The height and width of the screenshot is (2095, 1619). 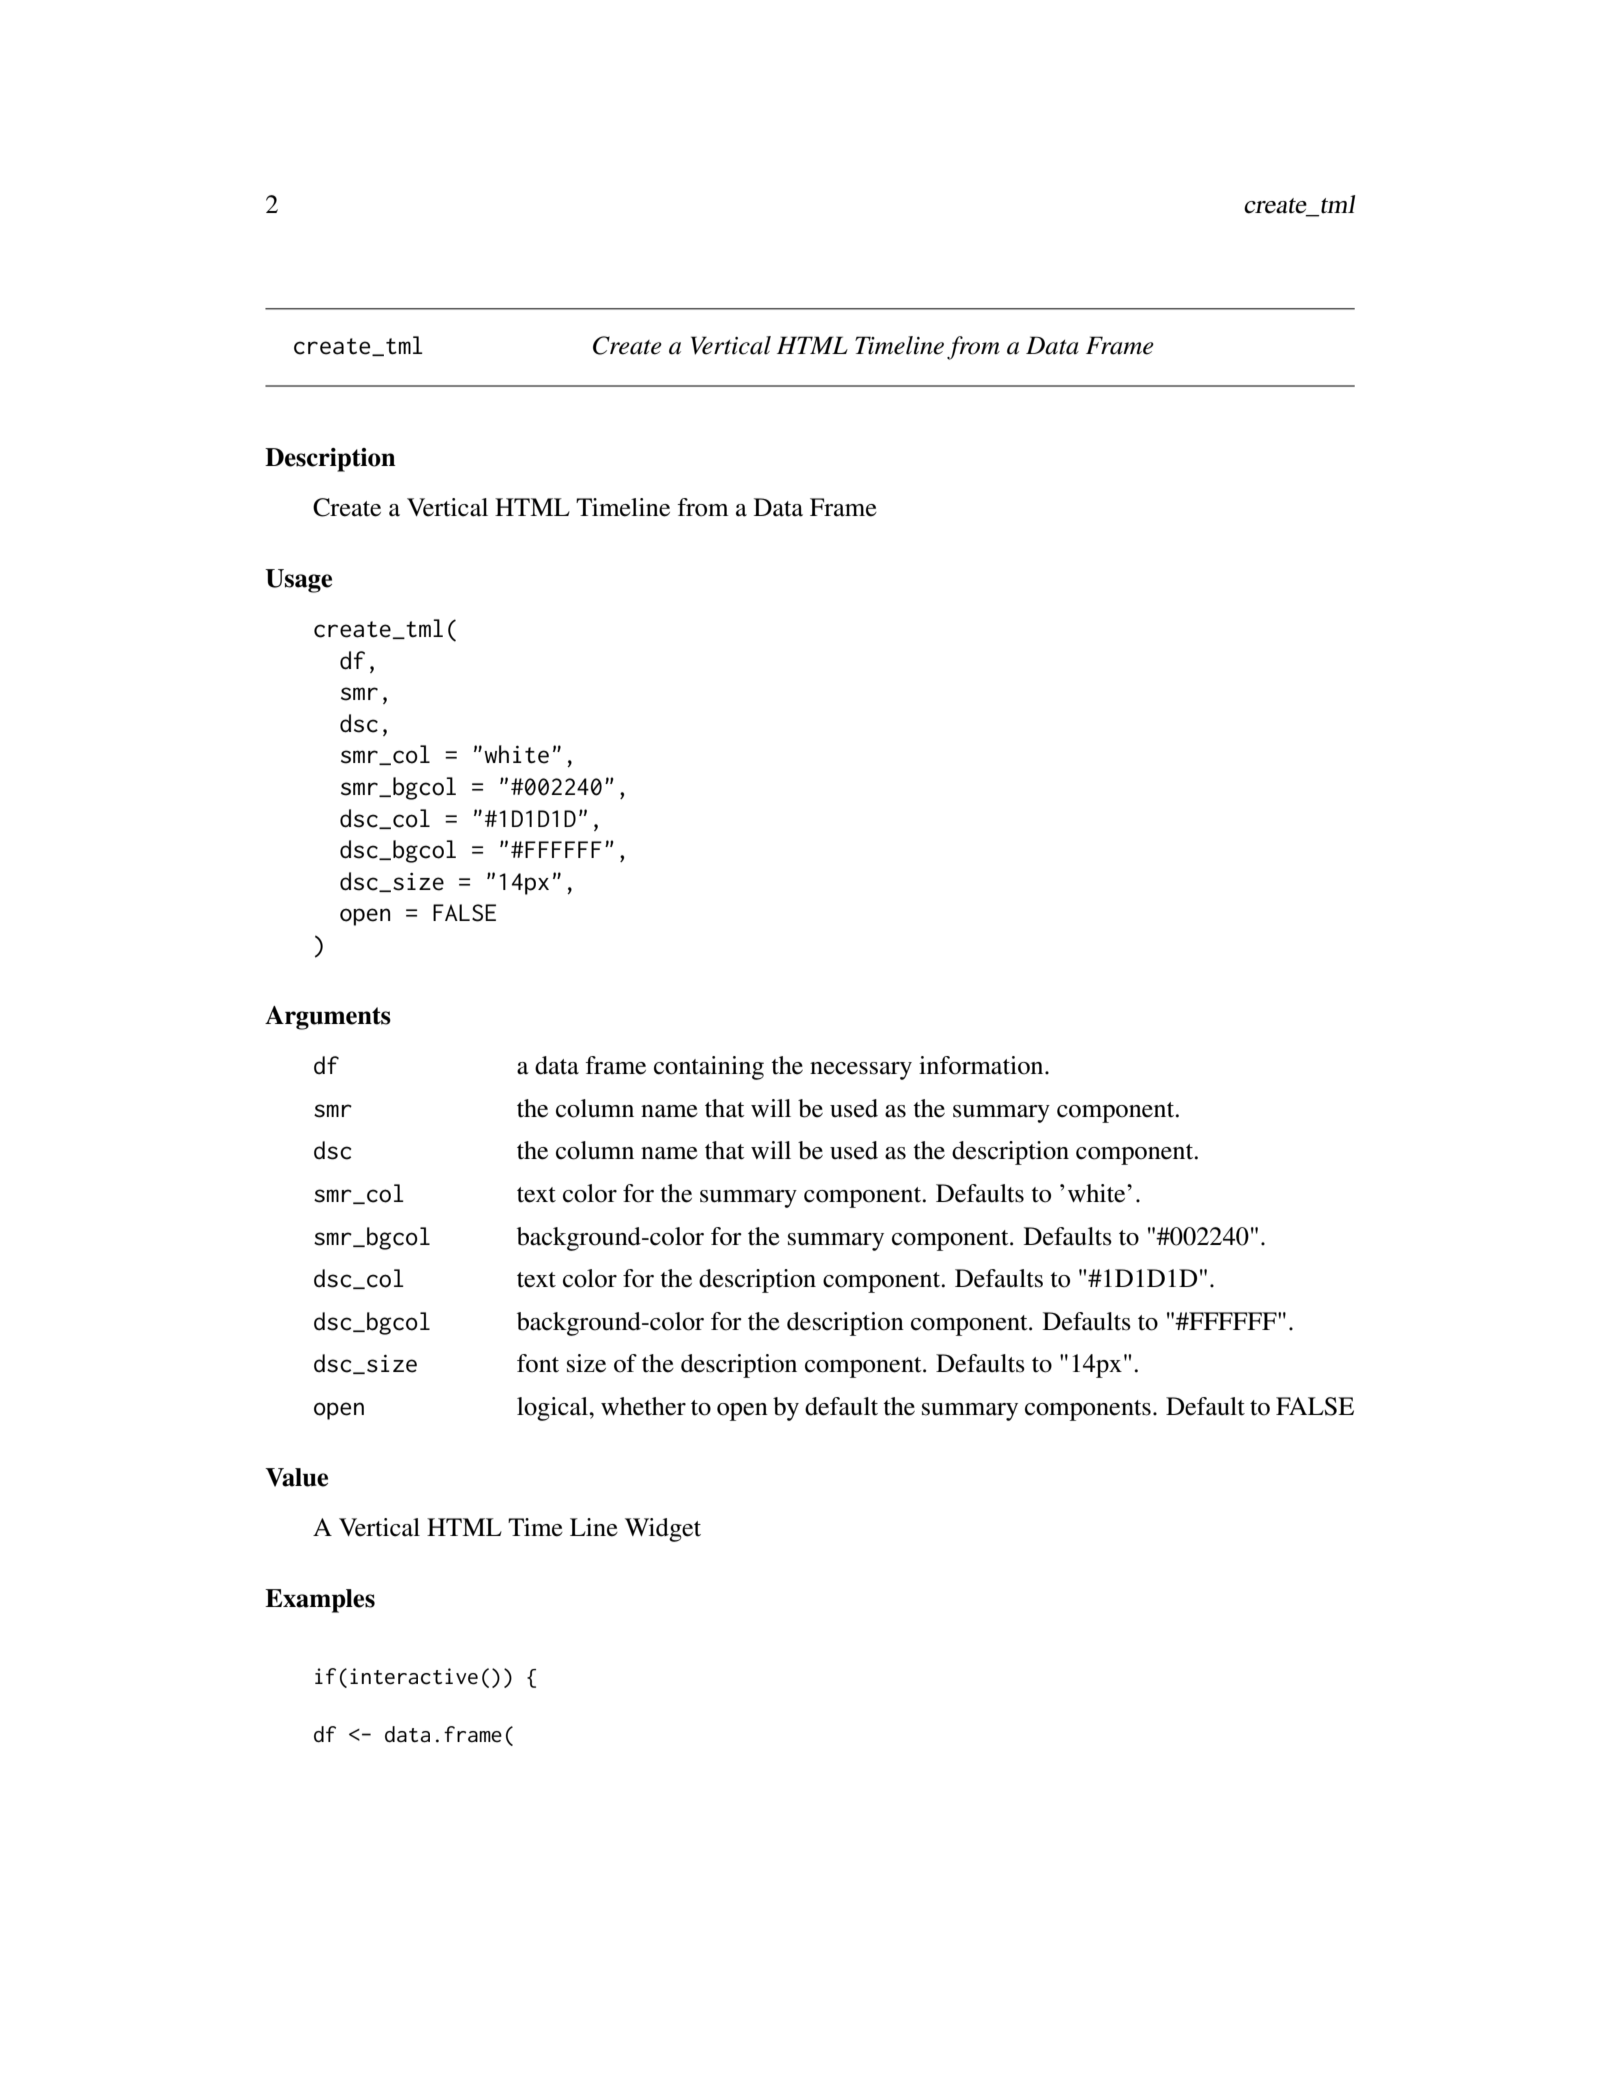 I want to click on information, so click(x=982, y=1065).
